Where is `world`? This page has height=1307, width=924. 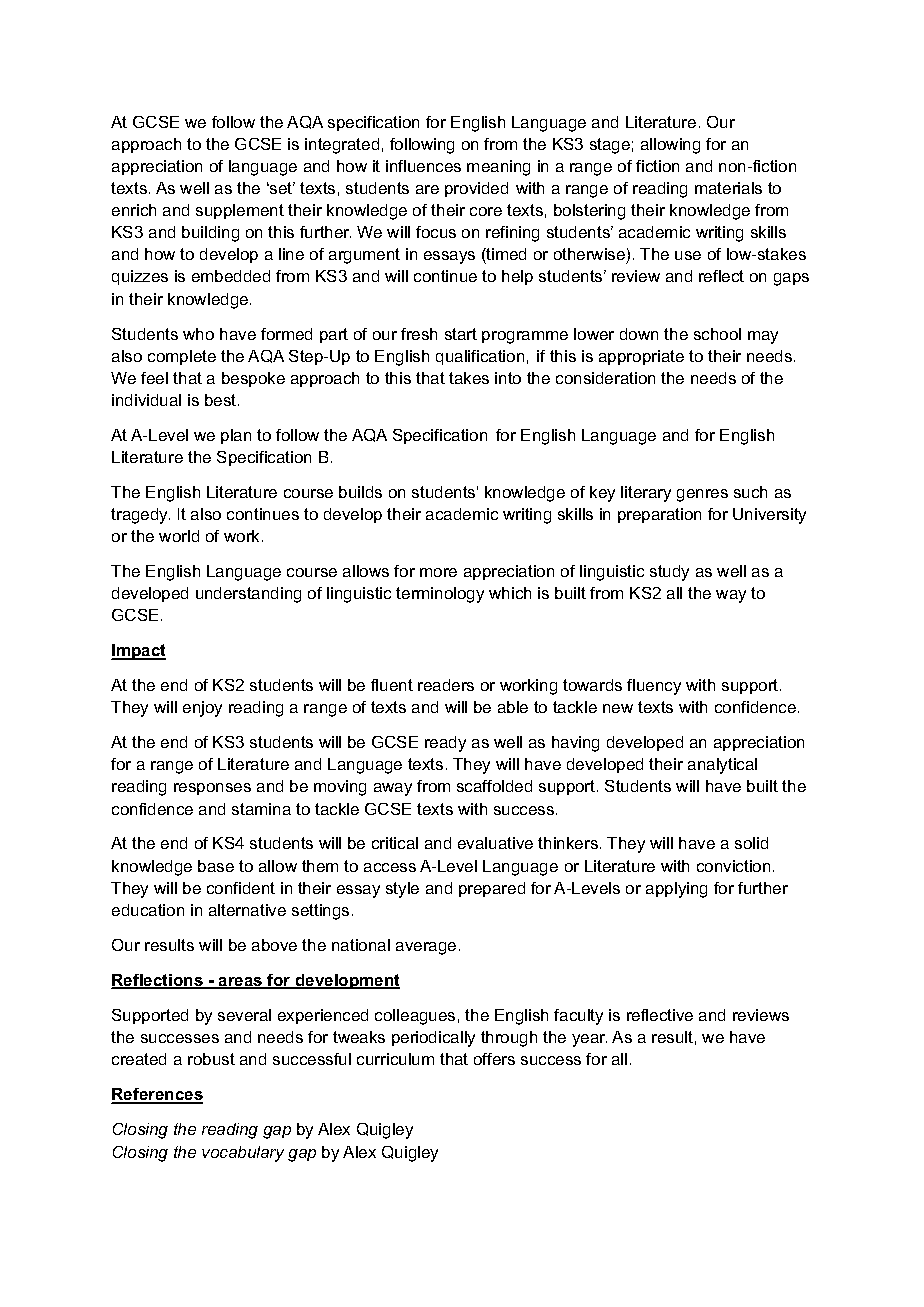
world is located at coordinates (179, 536).
